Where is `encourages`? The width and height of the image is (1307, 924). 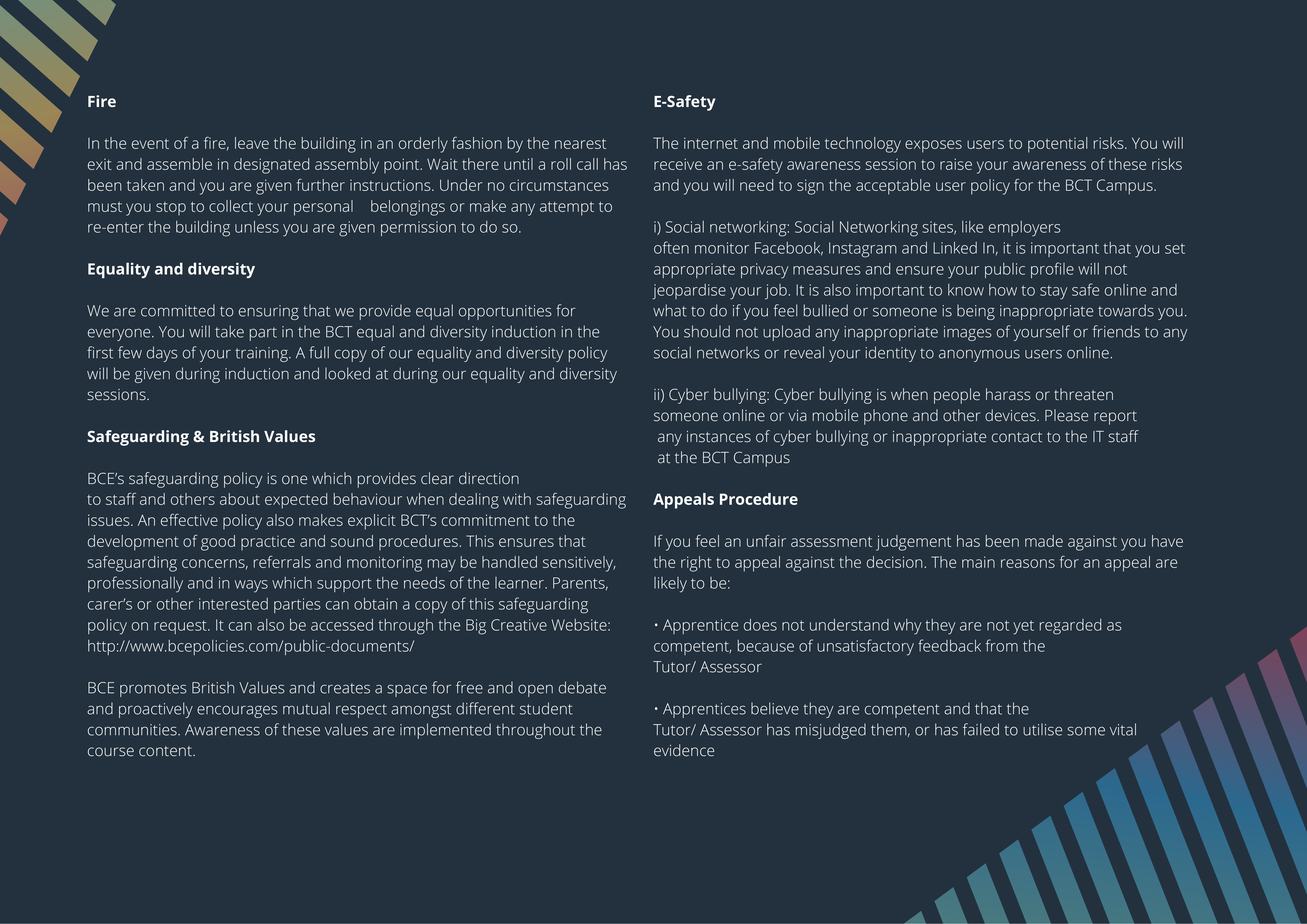
encourages is located at coordinates (237, 711).
